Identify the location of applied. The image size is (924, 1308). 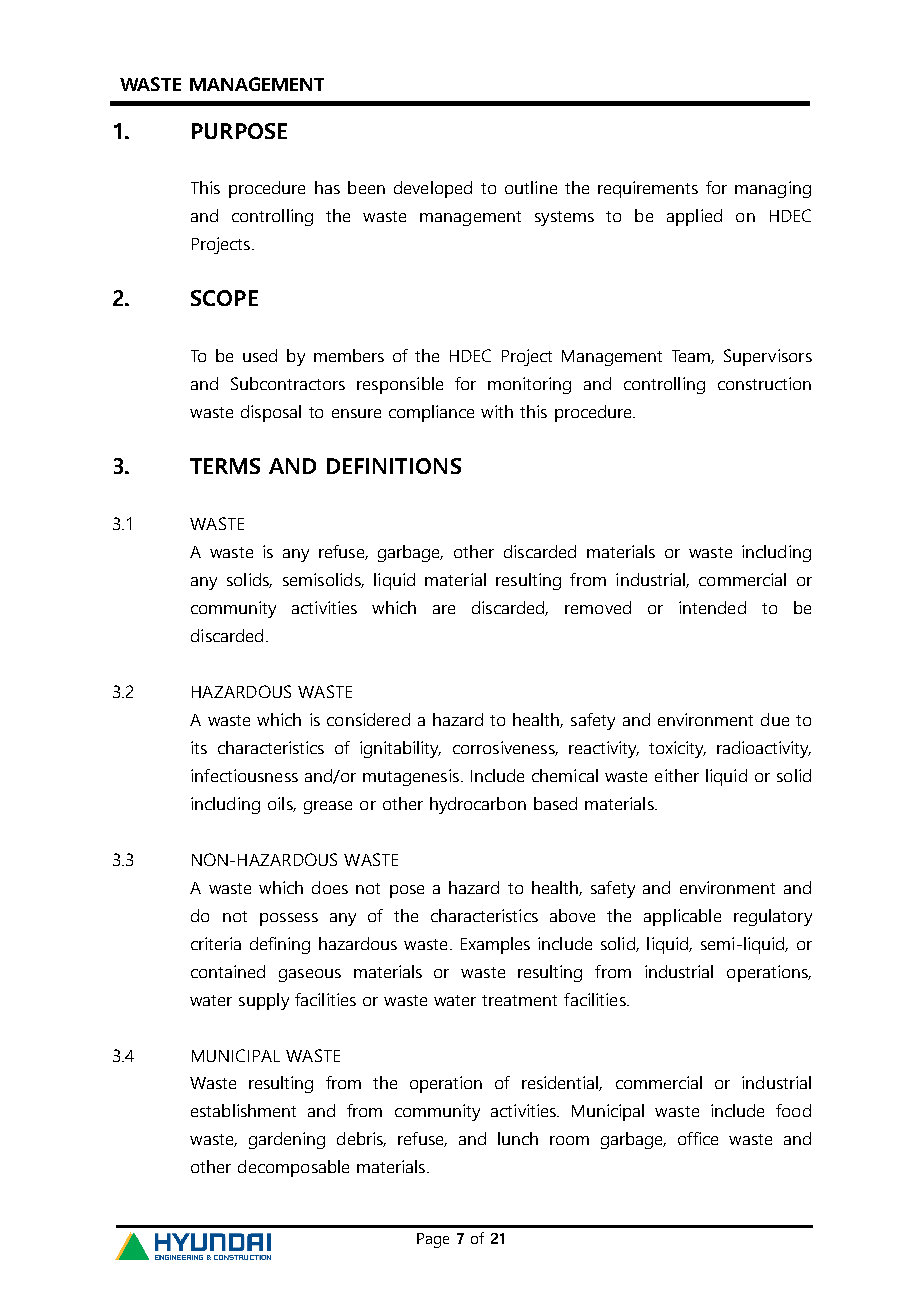
(694, 217).
